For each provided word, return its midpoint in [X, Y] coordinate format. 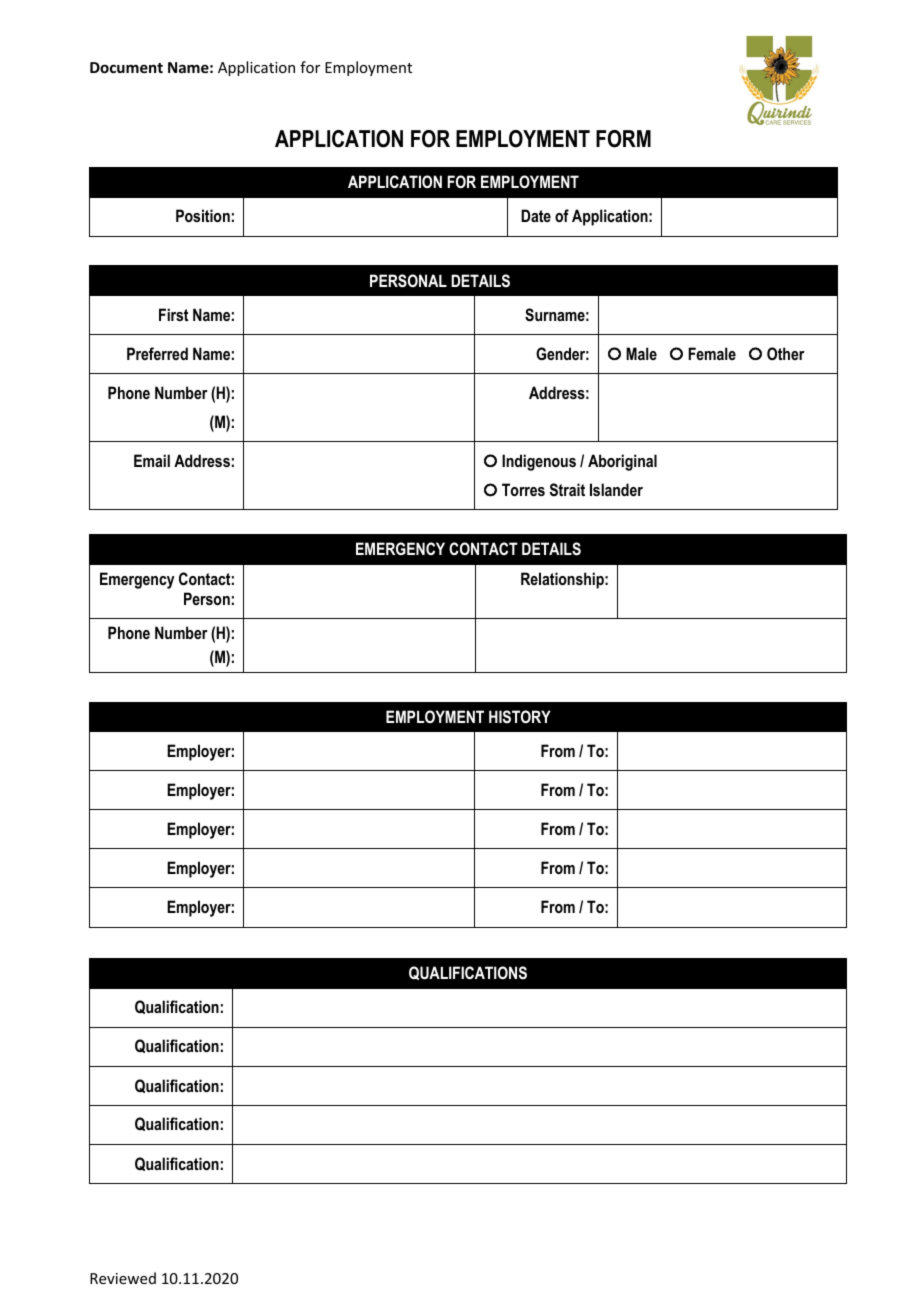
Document [126, 67]
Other [786, 353]
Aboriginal [622, 462]
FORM [623, 139]
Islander [616, 489]
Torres [523, 489]
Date [536, 215]
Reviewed [123, 1278]
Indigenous [539, 462]
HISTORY [520, 716]
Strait [567, 489]
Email [152, 460]
